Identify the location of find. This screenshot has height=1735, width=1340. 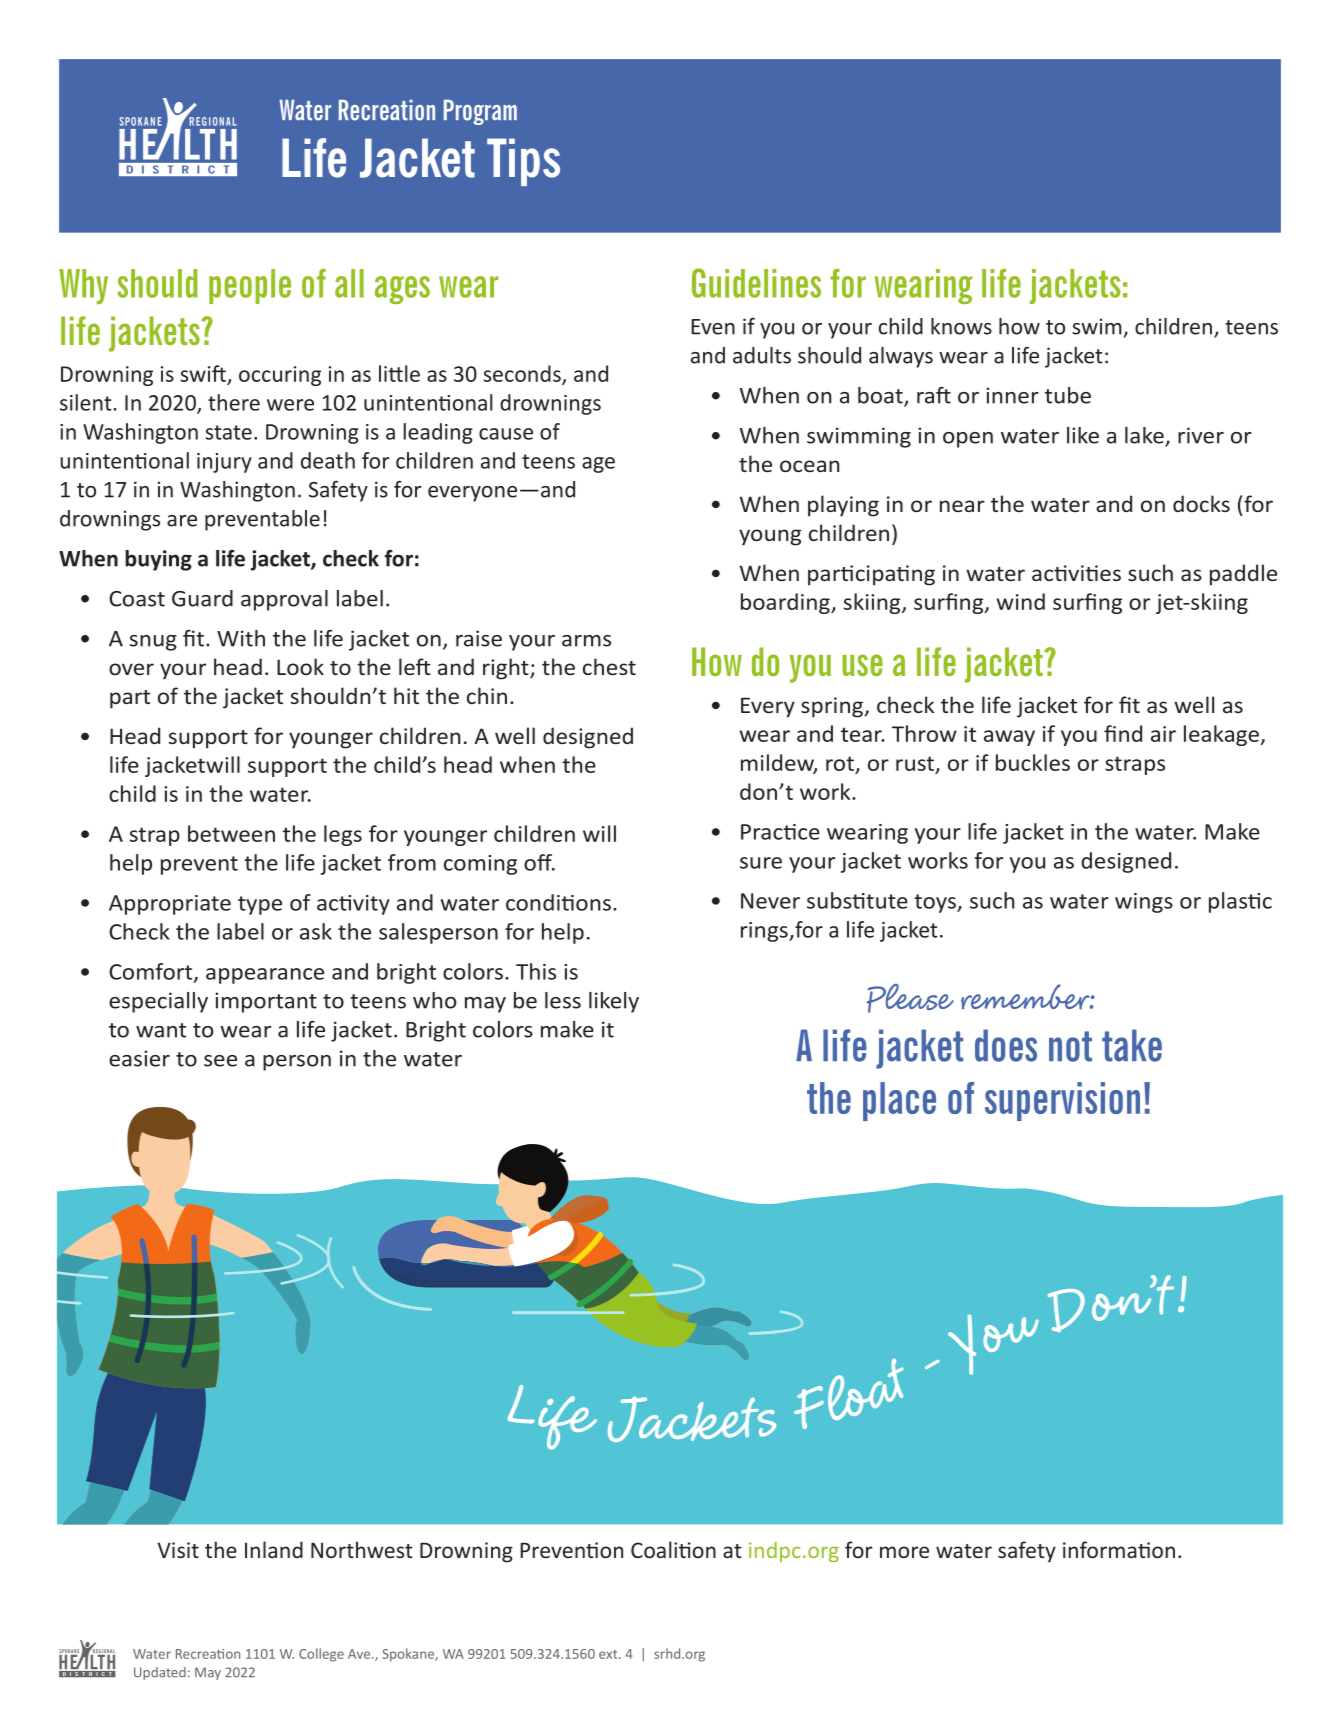
(1123, 733).
